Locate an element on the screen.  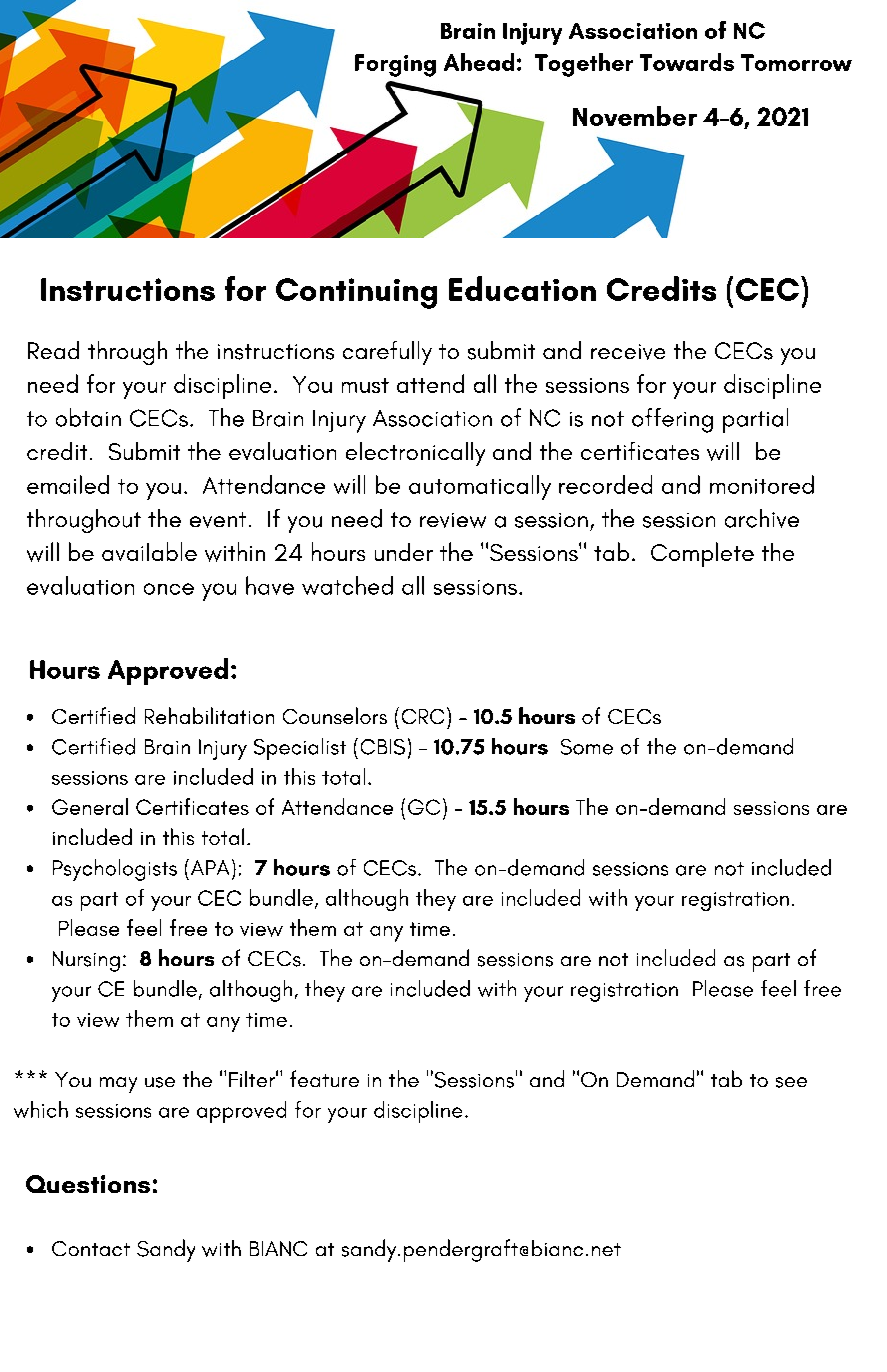
Complete is located at coordinates (702, 554).
